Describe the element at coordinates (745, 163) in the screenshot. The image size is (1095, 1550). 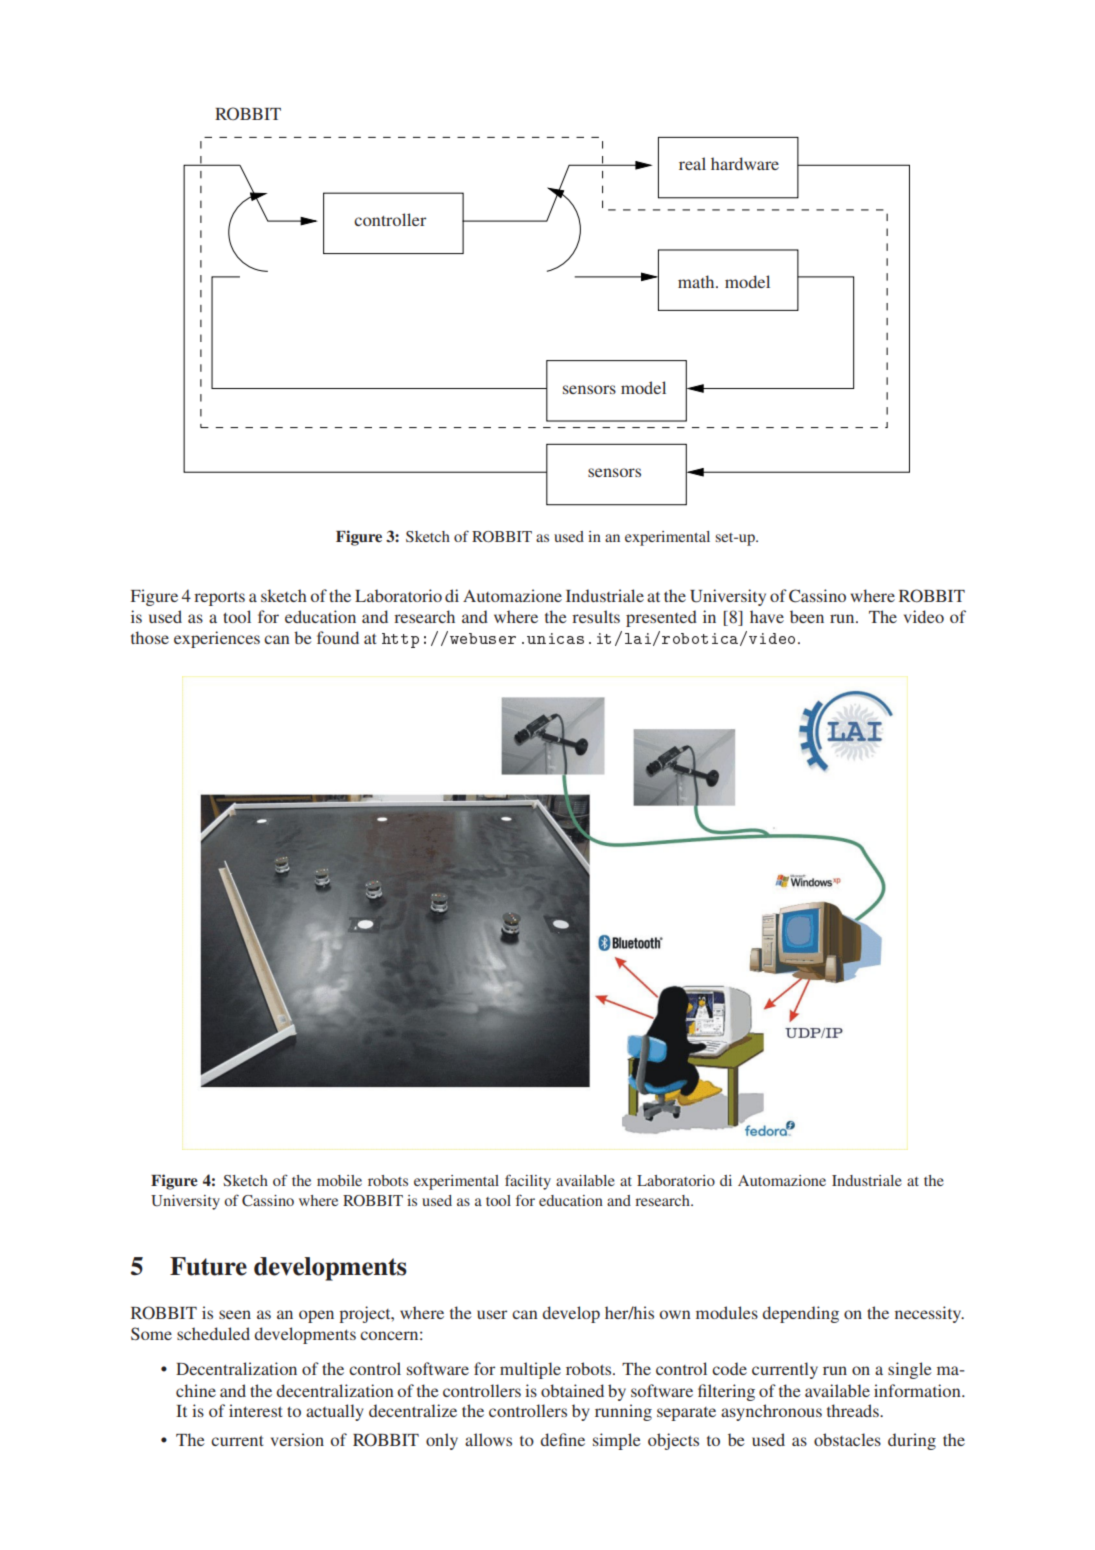
I see `hardware` at that location.
